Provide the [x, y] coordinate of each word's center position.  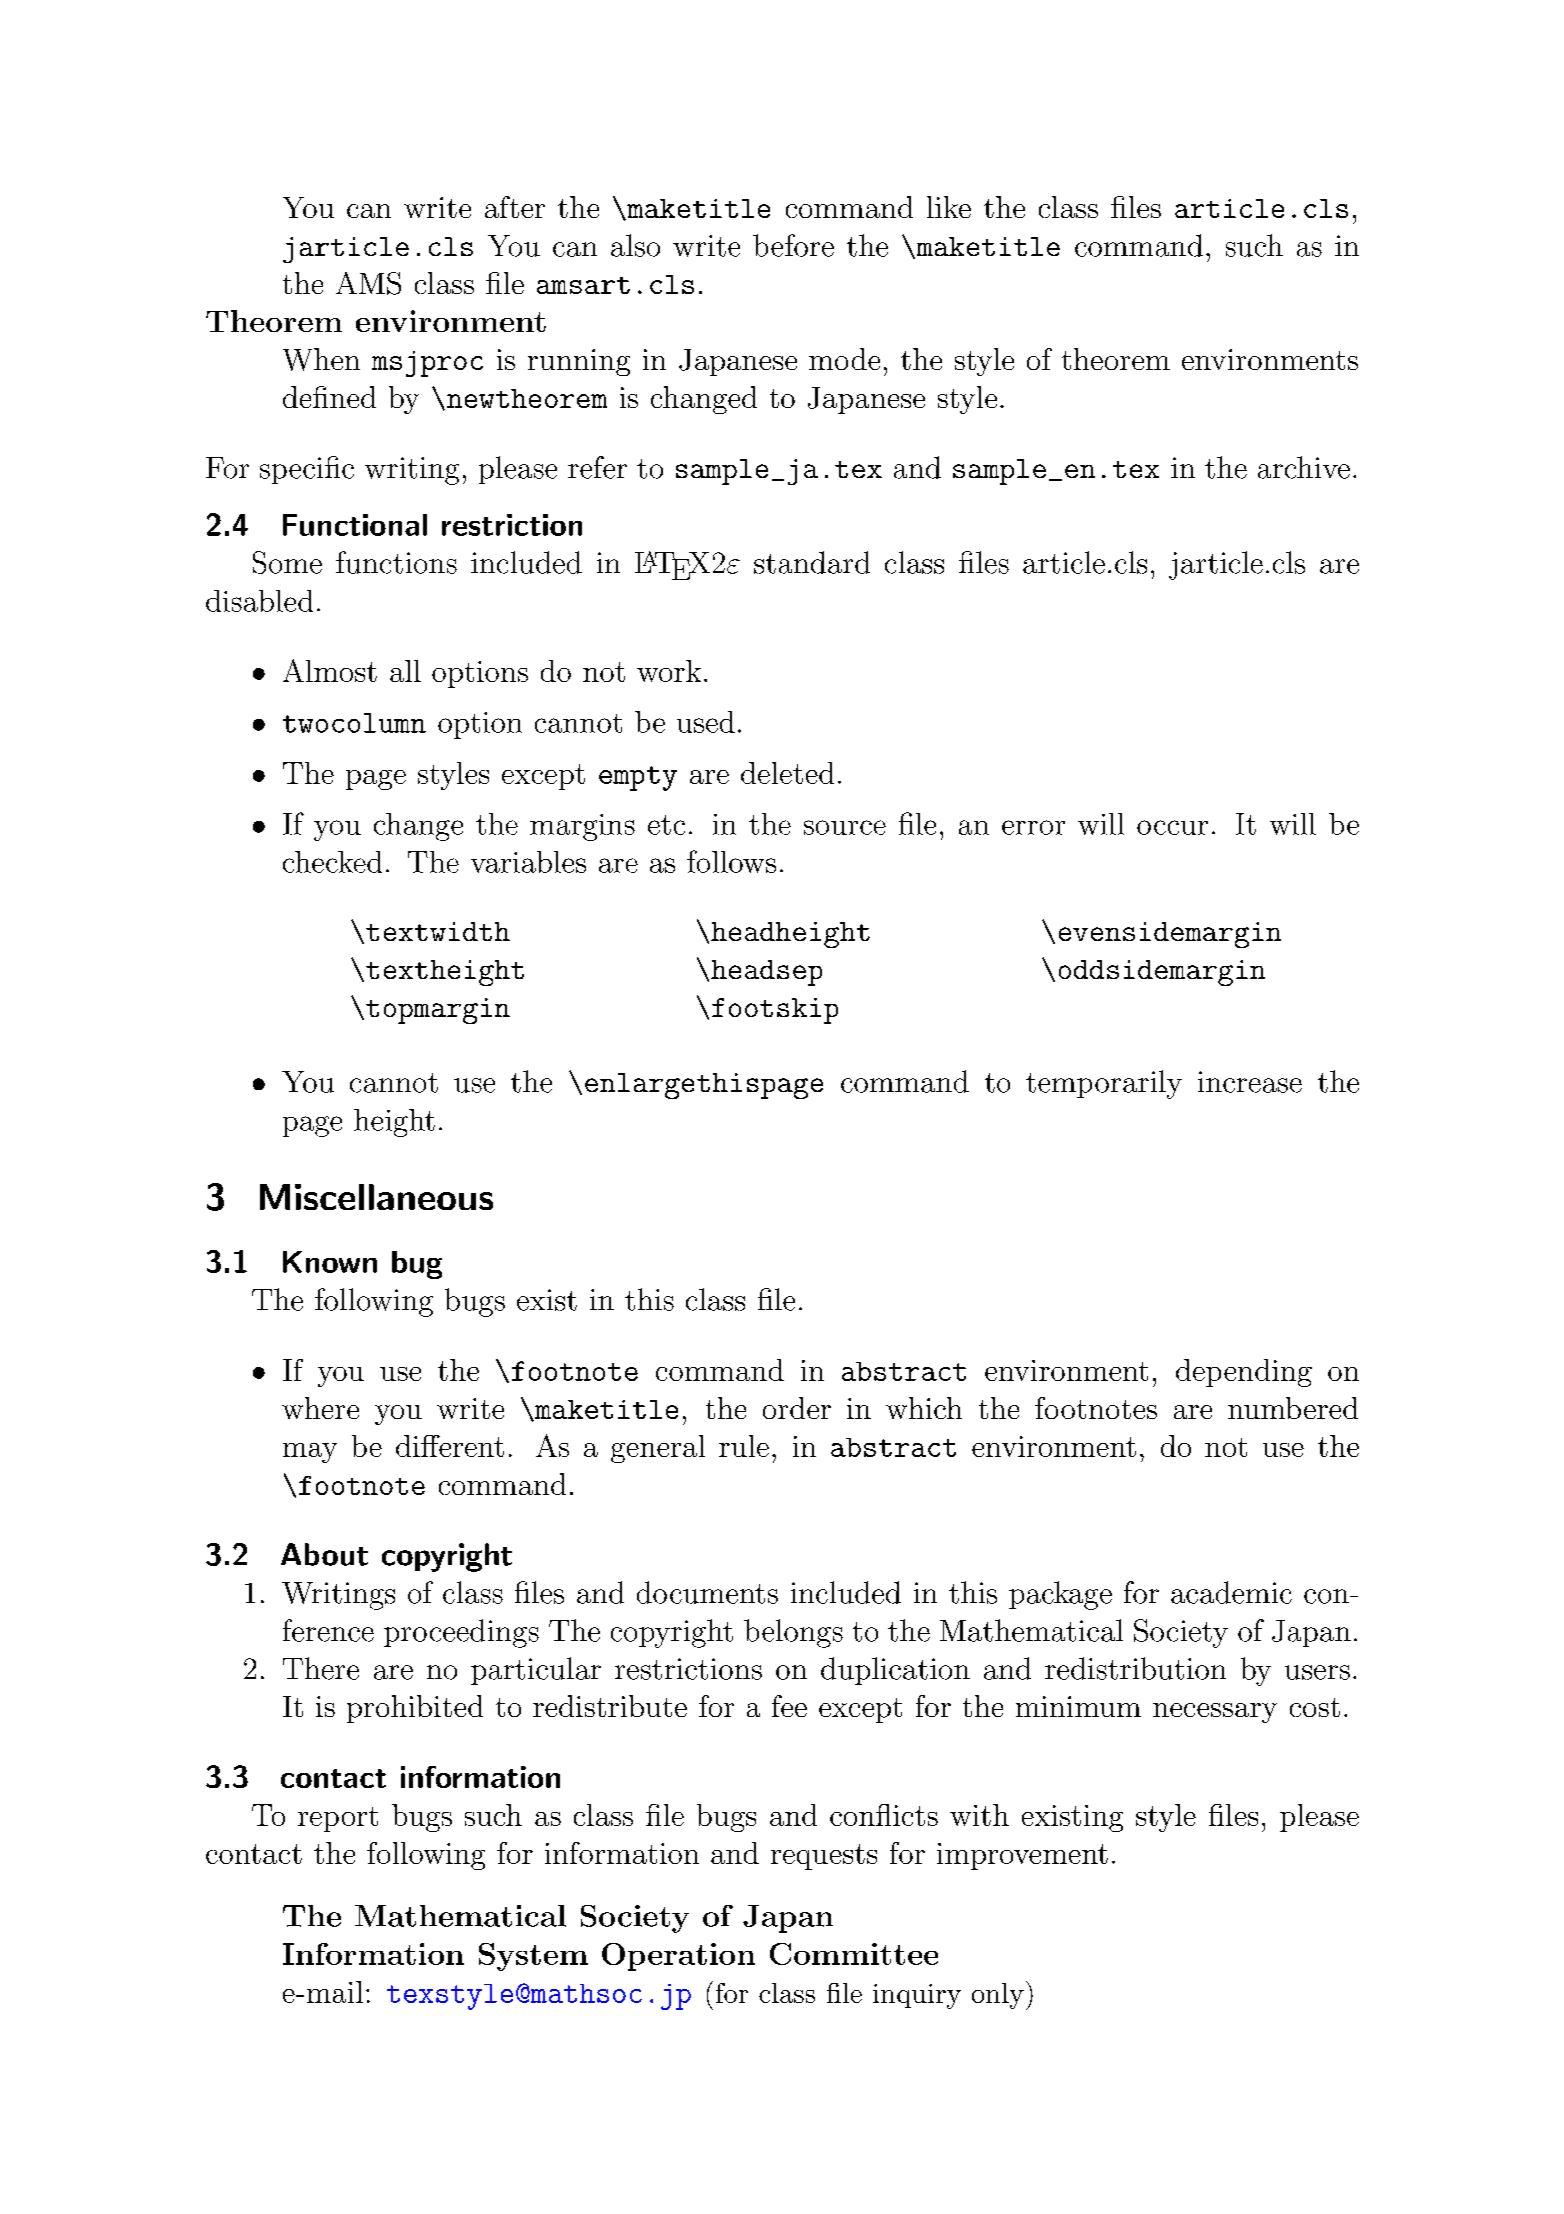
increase [1250, 1082]
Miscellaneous [376, 1197]
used [706, 722]
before [793, 245]
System [533, 1957]
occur [1172, 827]
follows [731, 861]
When [321, 359]
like [949, 207]
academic [1231, 1592]
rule [744, 1446]
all [405, 671]
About [324, 1554]
